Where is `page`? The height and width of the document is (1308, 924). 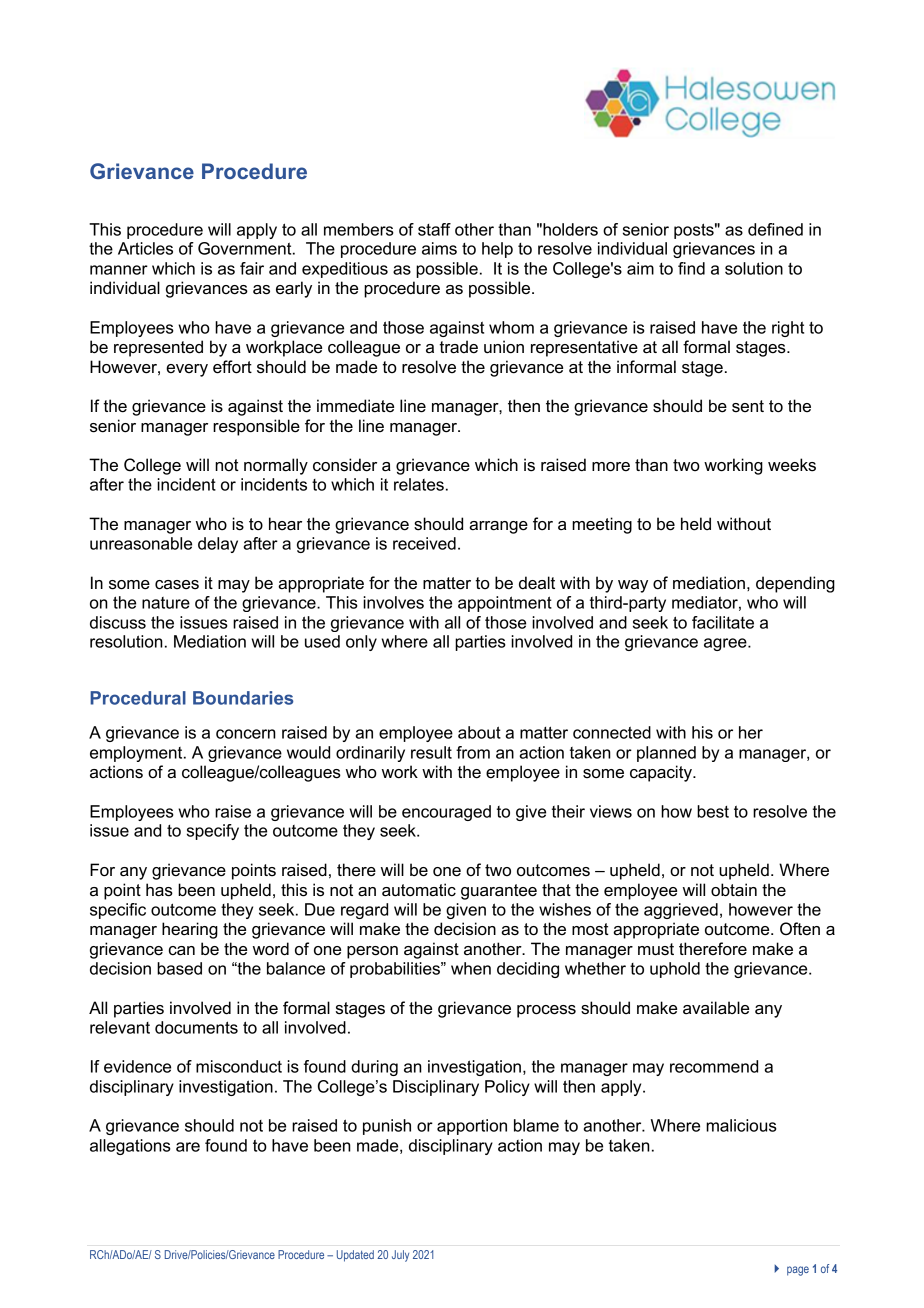
page is located at coordinates (798, 1271).
